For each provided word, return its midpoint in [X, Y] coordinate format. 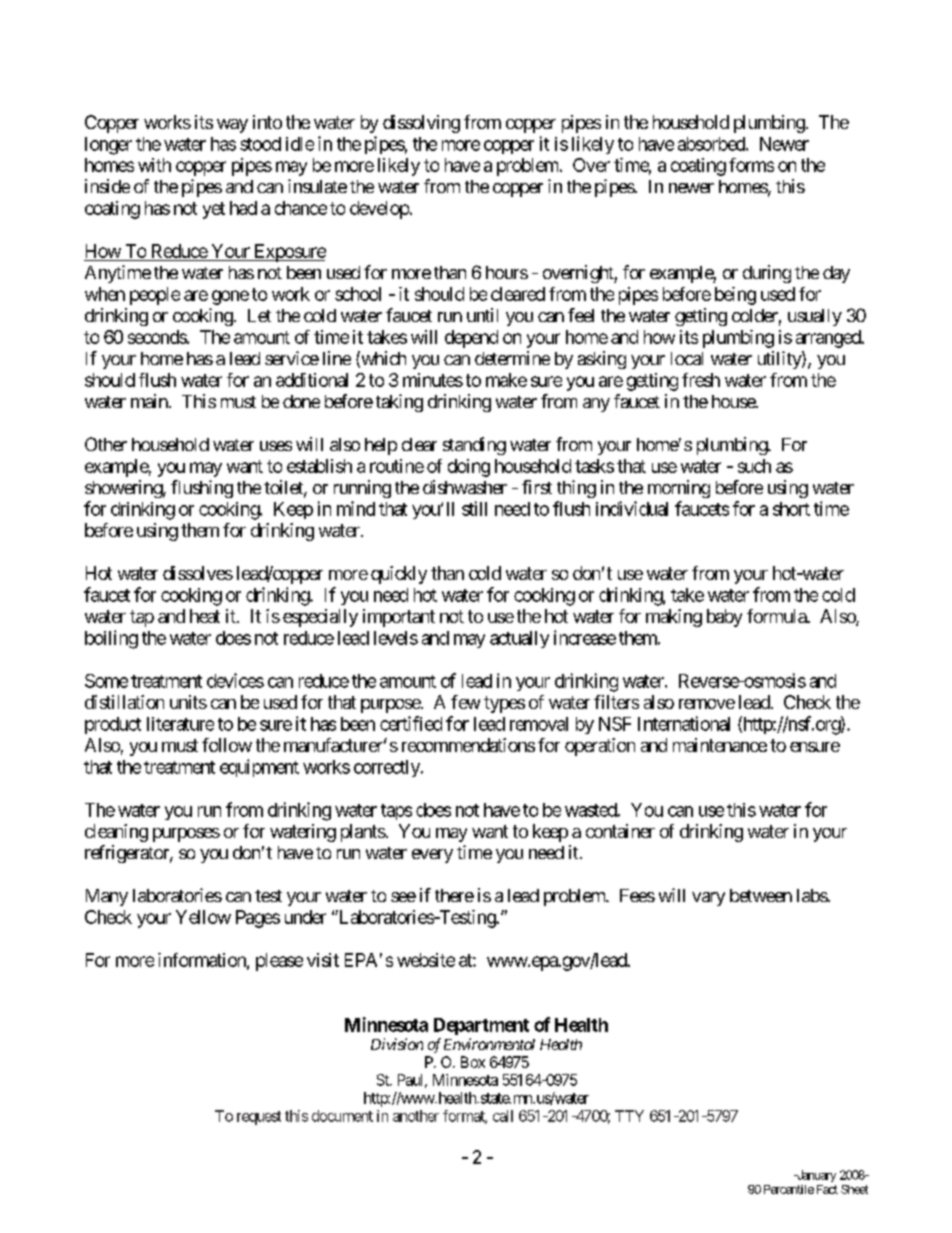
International [684, 723]
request [259, 1118]
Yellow [203, 917]
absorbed [712, 144]
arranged [829, 339]
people [155, 296]
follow [227, 745]
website [426, 960]
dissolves [198, 573]
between [761, 895]
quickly [399, 575]
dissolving [421, 124]
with [154, 165]
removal [539, 724]
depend [471, 339]
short [791, 509]
